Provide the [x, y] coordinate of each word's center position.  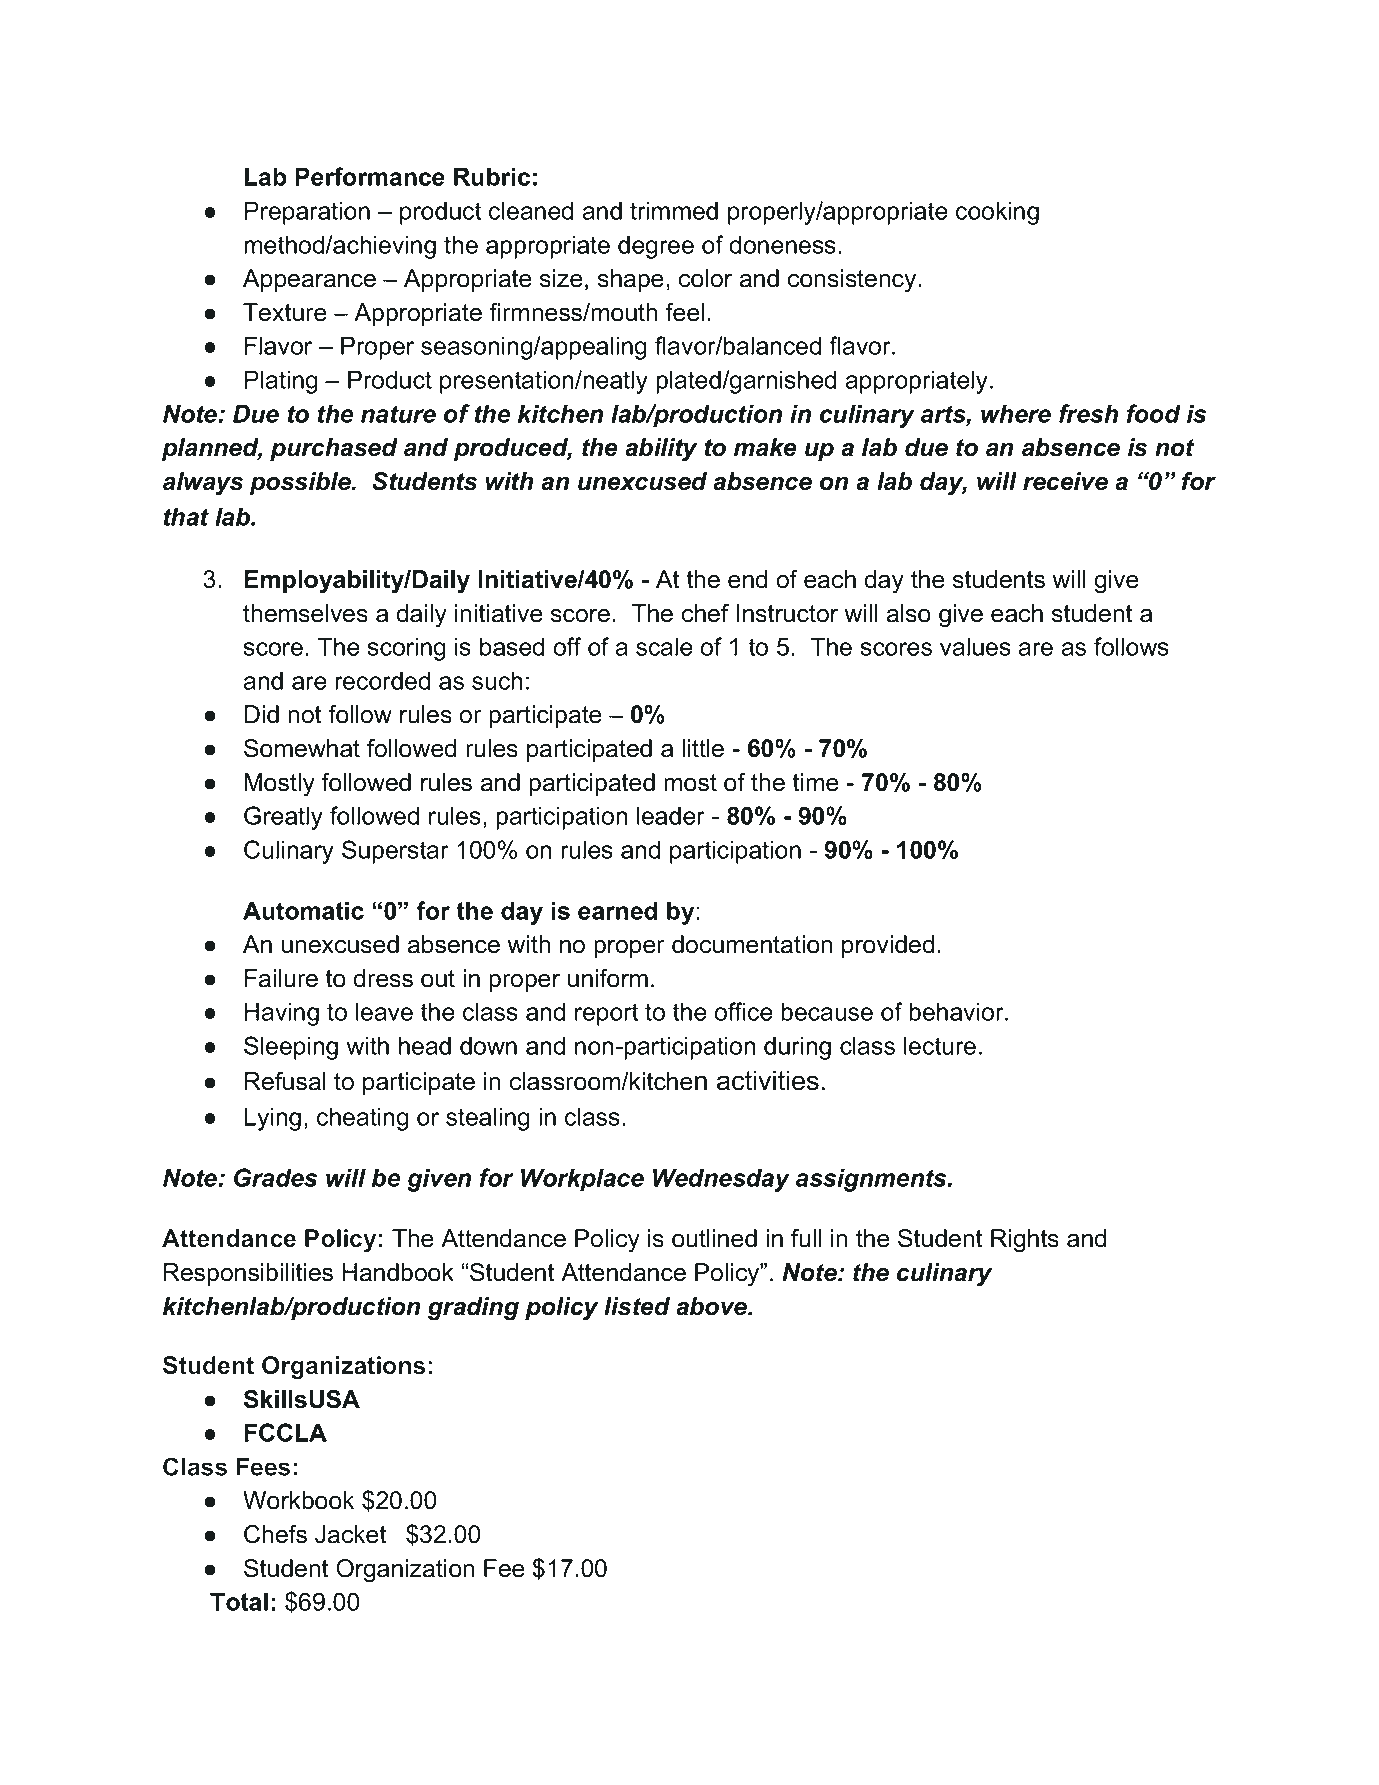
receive [1065, 481]
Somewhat [302, 748]
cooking [997, 213]
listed [637, 1306]
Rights [1025, 1241]
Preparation [307, 213]
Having [282, 1014]
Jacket [350, 1534]
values [975, 646]
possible [301, 483]
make [765, 447]
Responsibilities [248, 1274]
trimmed [674, 210]
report [606, 1014]
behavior [957, 1011]
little [703, 748]
